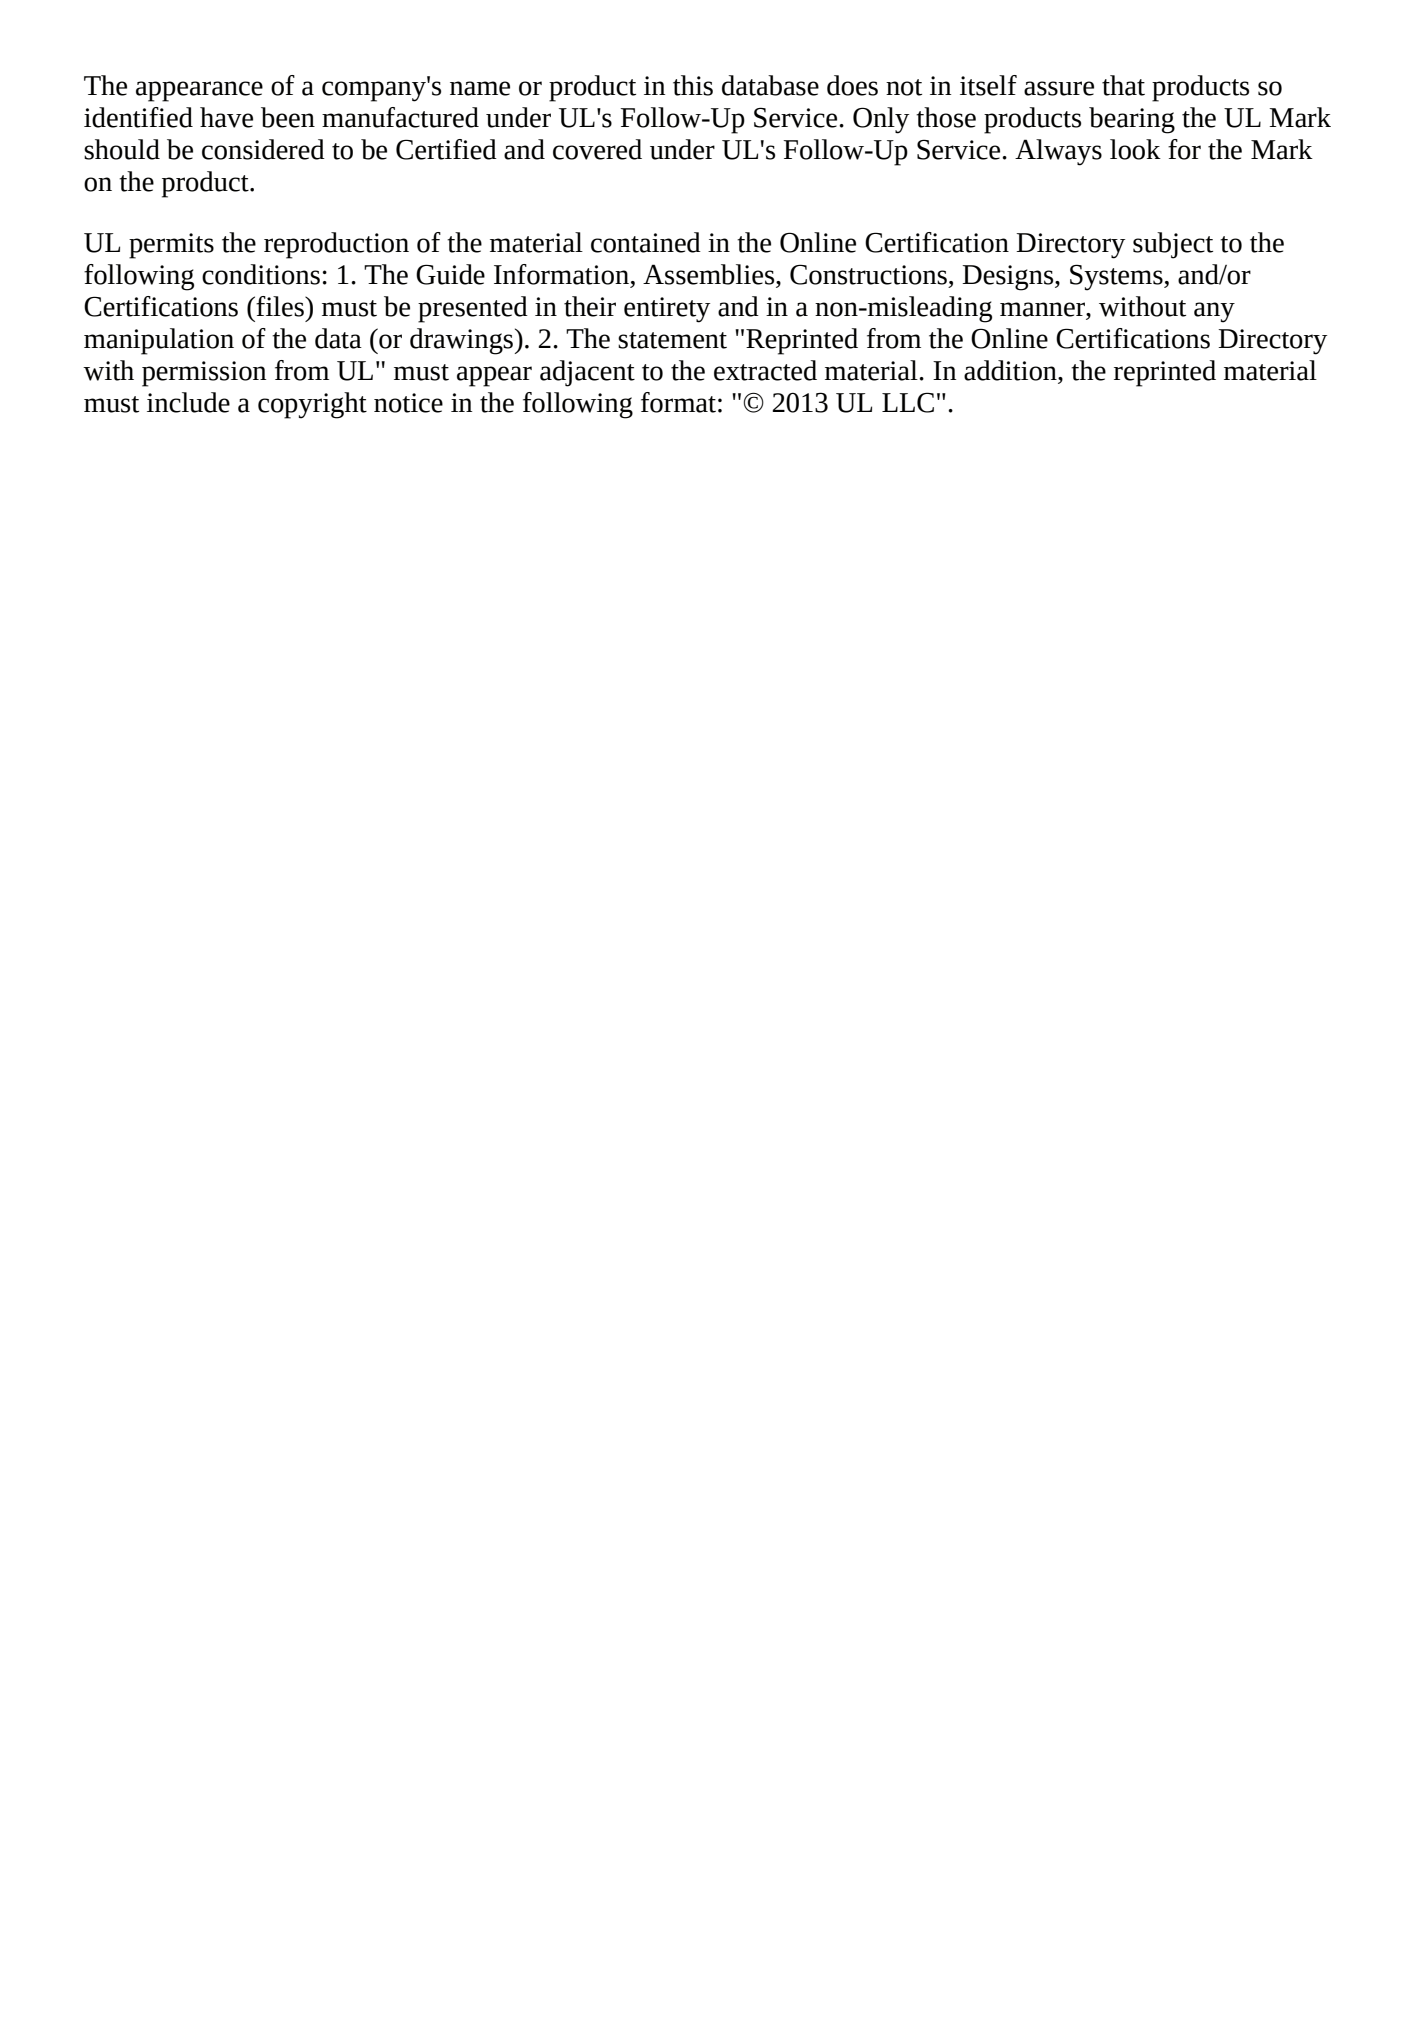 The image size is (1427, 2019). Describe the element at coordinates (171, 246) in the screenshot. I see `permits` at that location.
